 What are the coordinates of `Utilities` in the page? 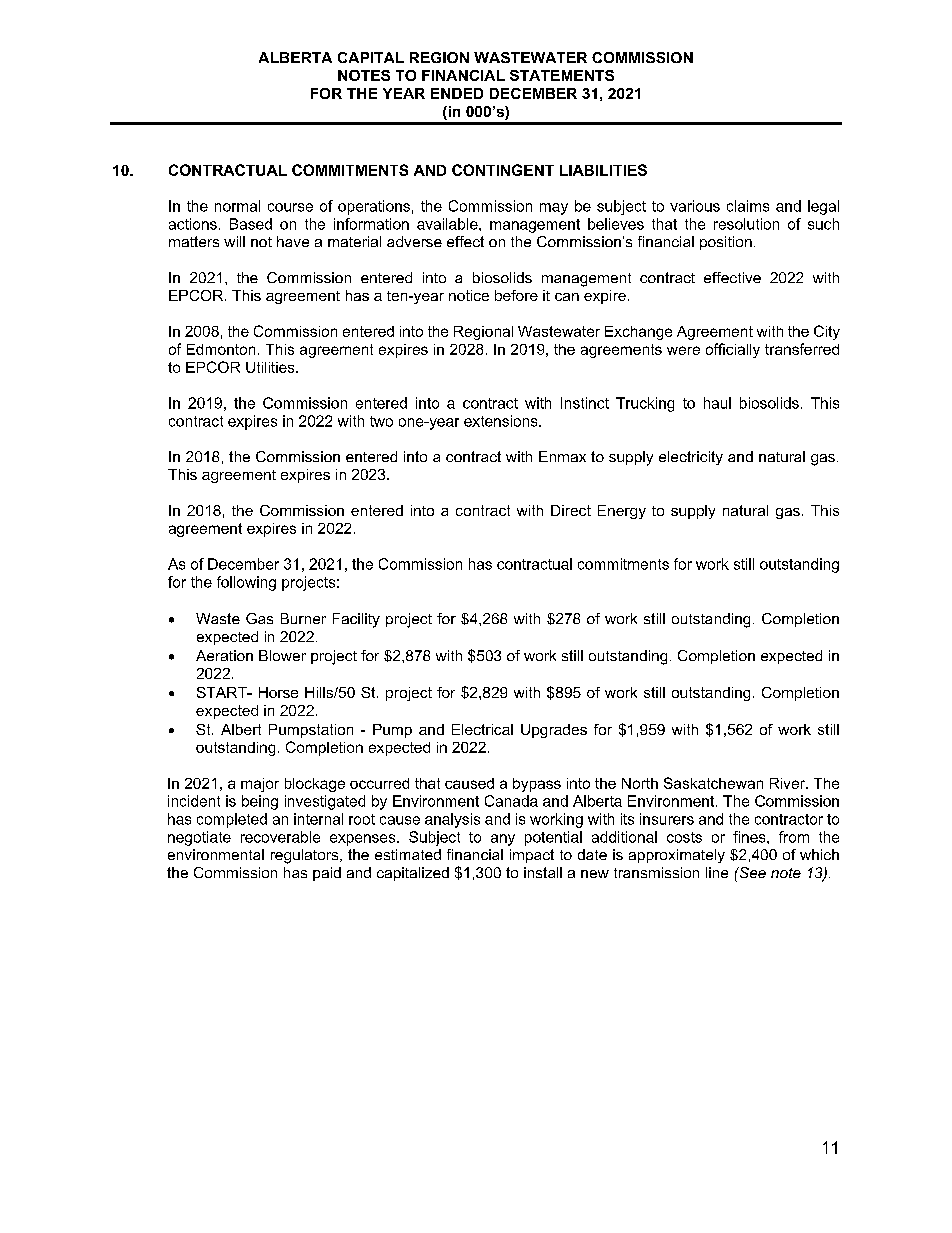 It's located at (271, 367).
